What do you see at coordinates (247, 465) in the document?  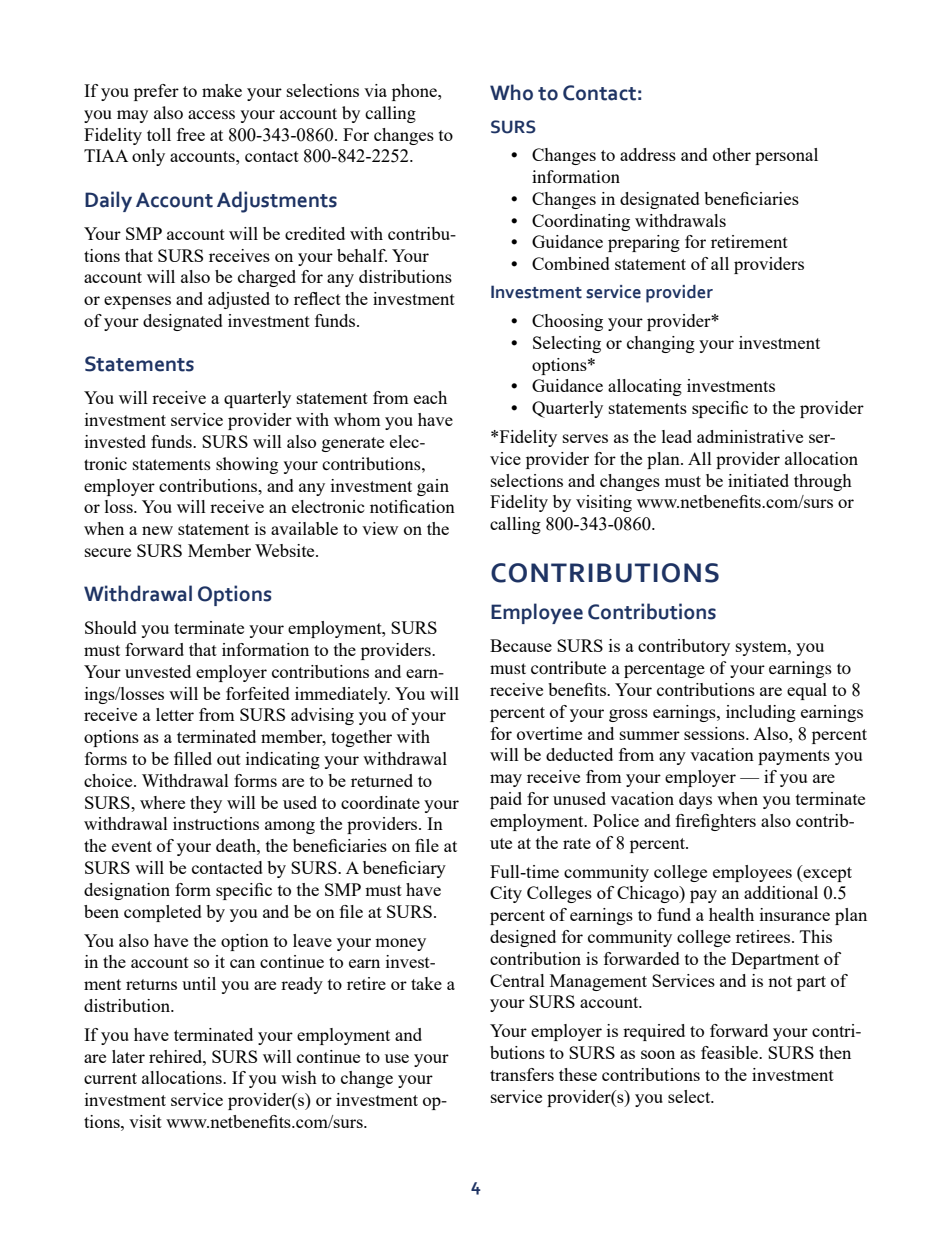 I see `showing` at bounding box center [247, 465].
